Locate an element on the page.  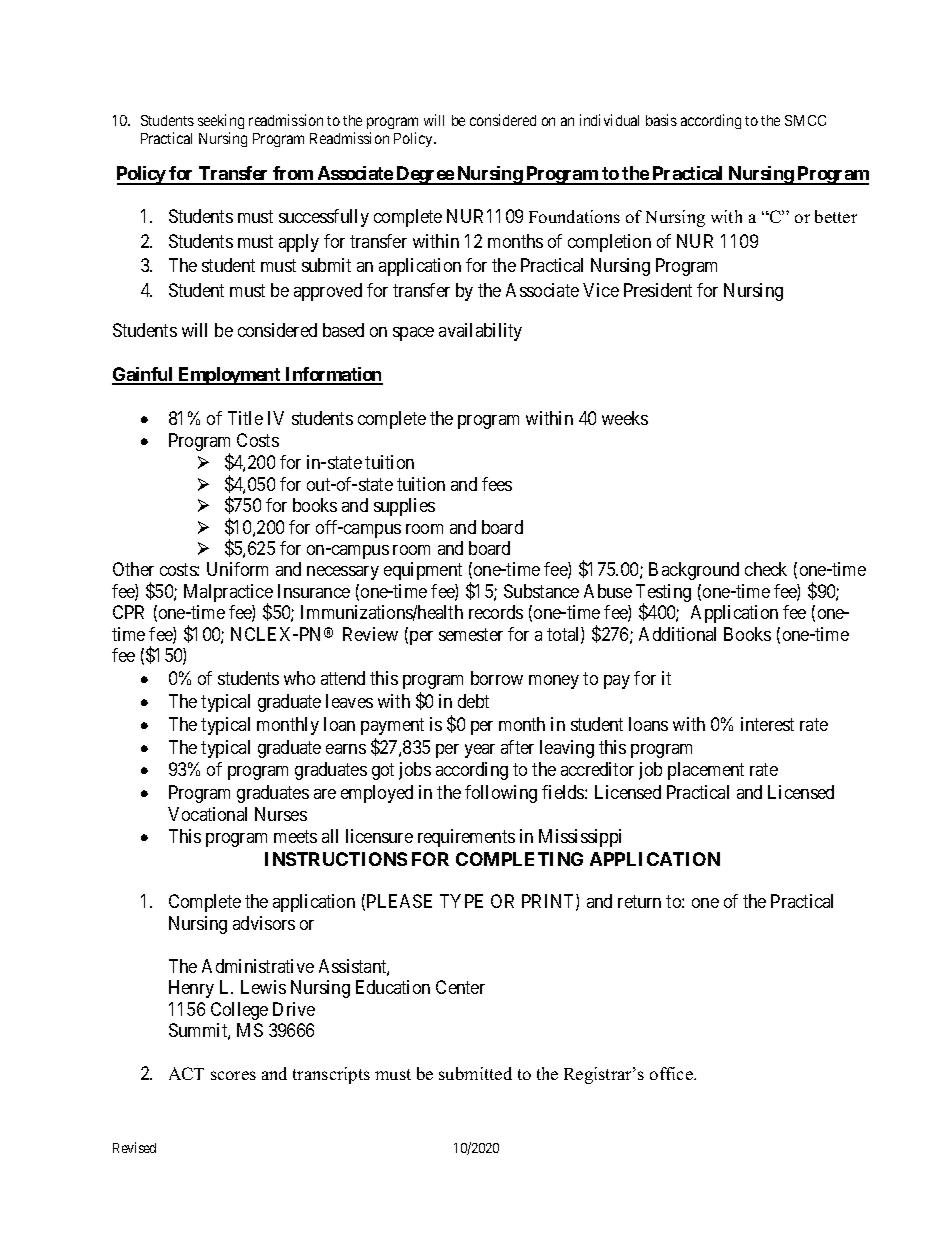
check is located at coordinates (766, 569).
